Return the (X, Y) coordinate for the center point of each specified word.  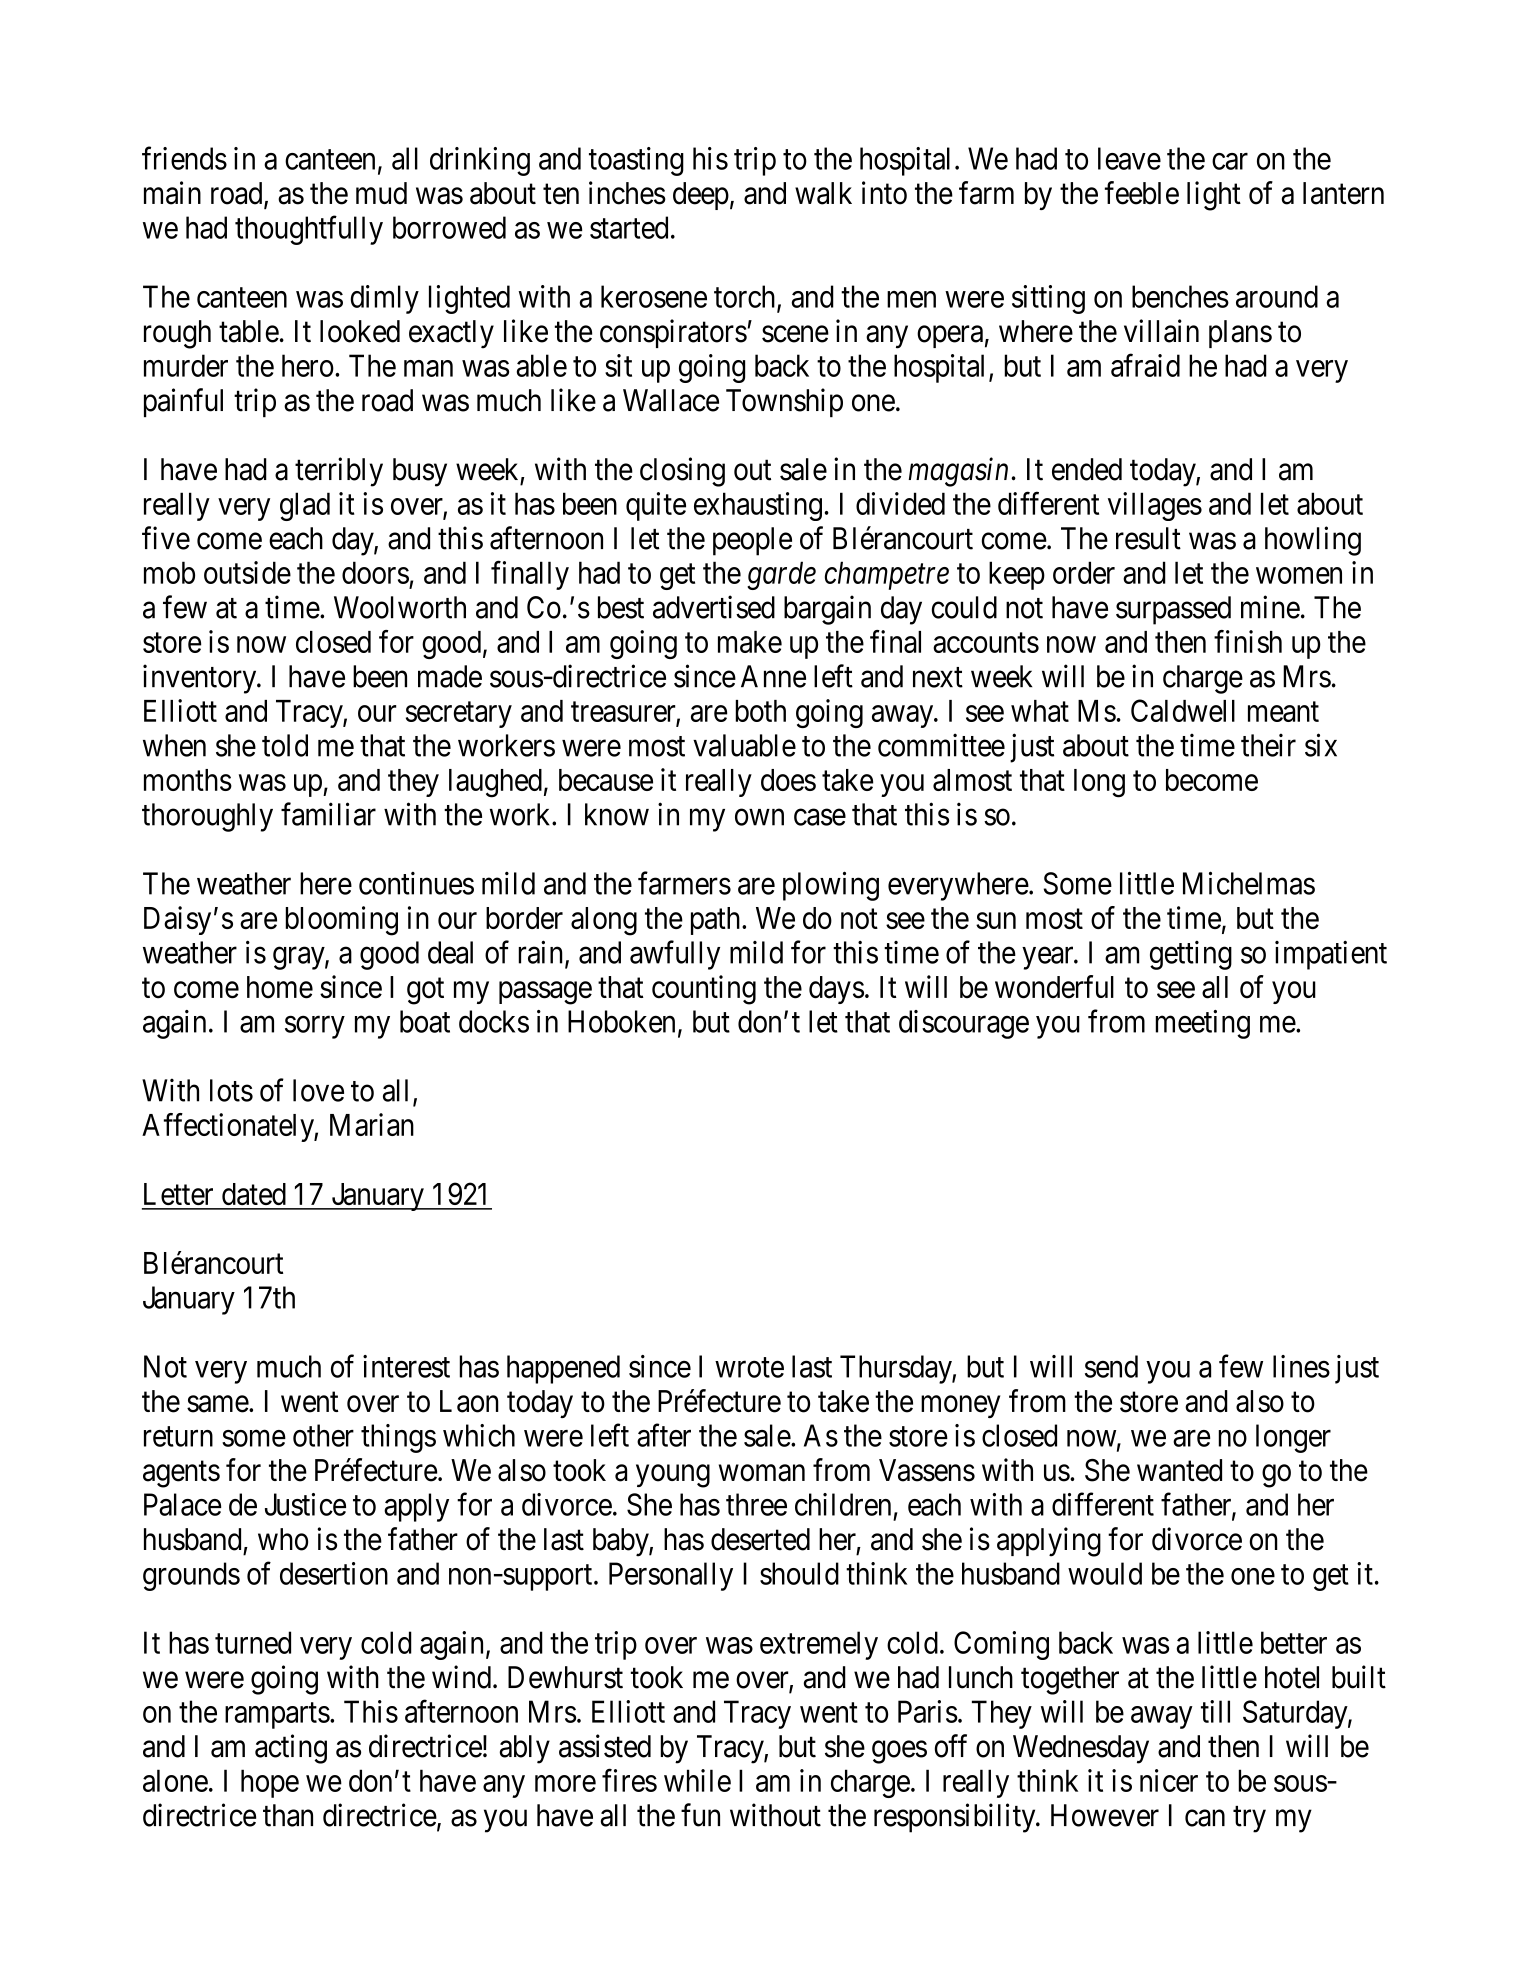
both (760, 711)
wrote (749, 1368)
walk (823, 193)
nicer (1169, 1780)
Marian (372, 1124)
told (285, 745)
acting (291, 1749)
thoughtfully (309, 230)
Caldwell (1183, 710)
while (697, 1780)
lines (1301, 1366)
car (1230, 161)
